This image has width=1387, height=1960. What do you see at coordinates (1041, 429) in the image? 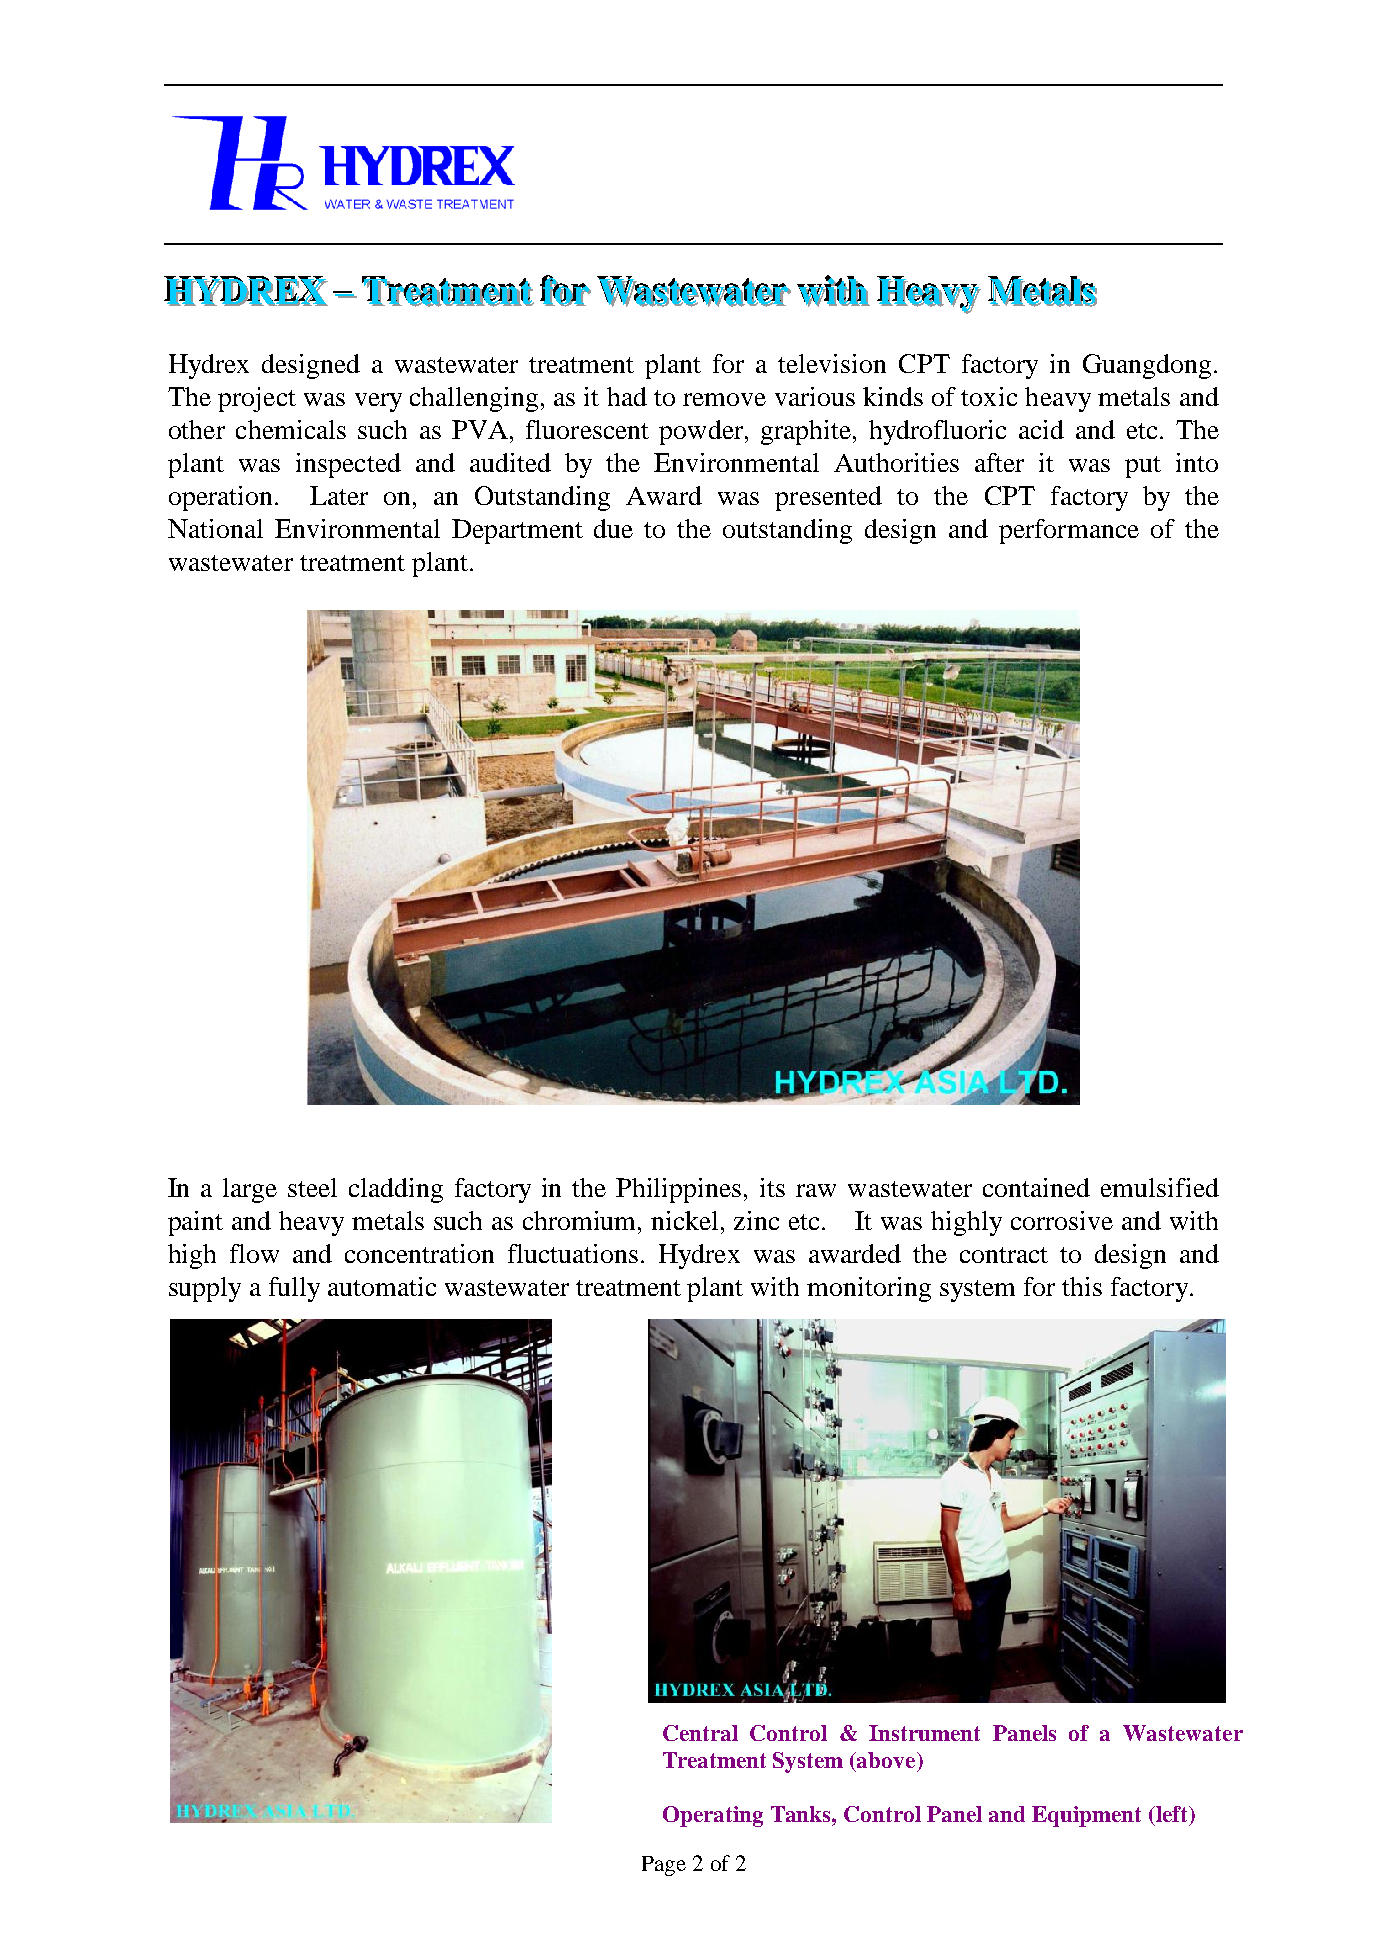
I see `acid` at bounding box center [1041, 429].
